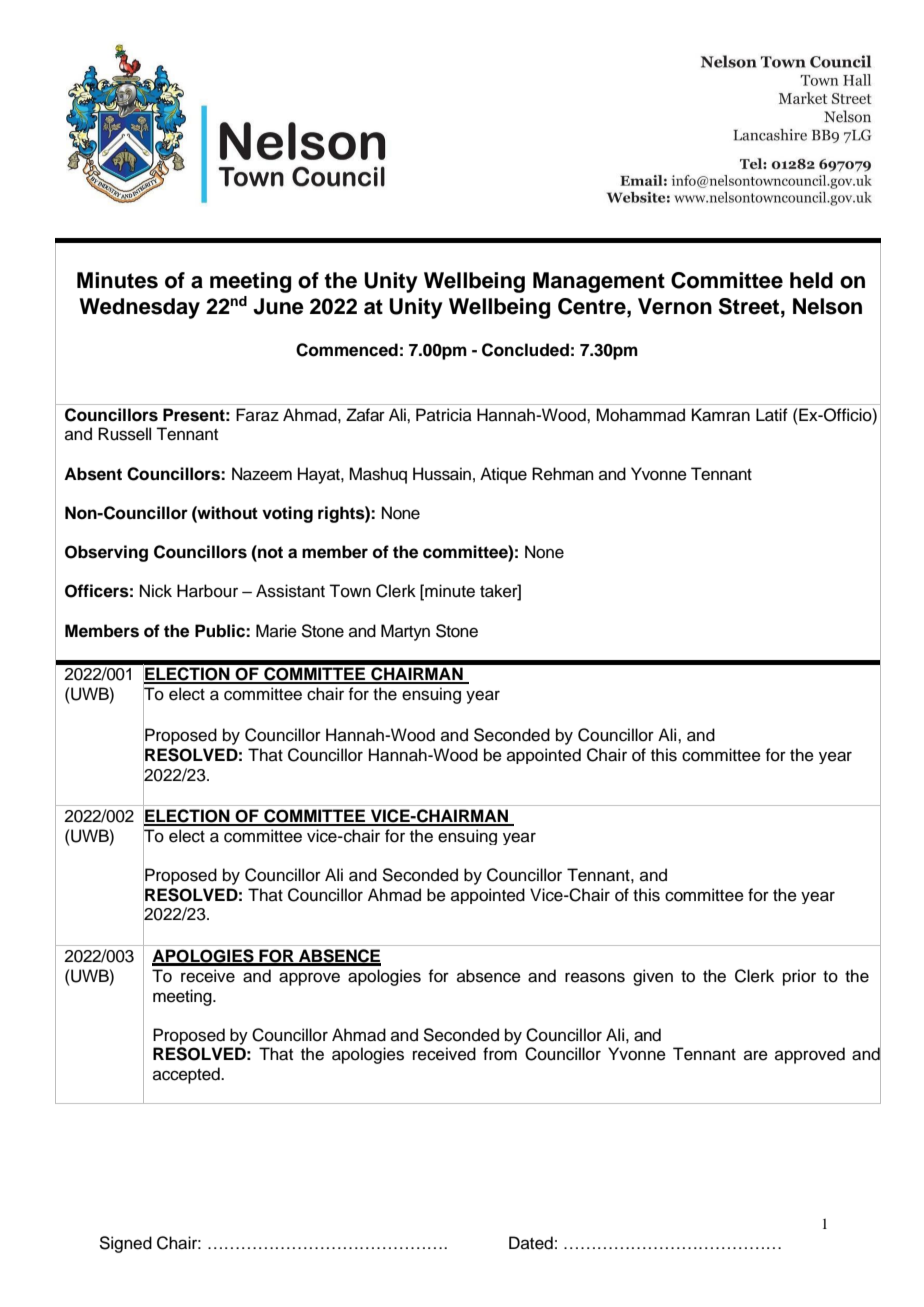  I want to click on Dated, so click(531, 1243).
